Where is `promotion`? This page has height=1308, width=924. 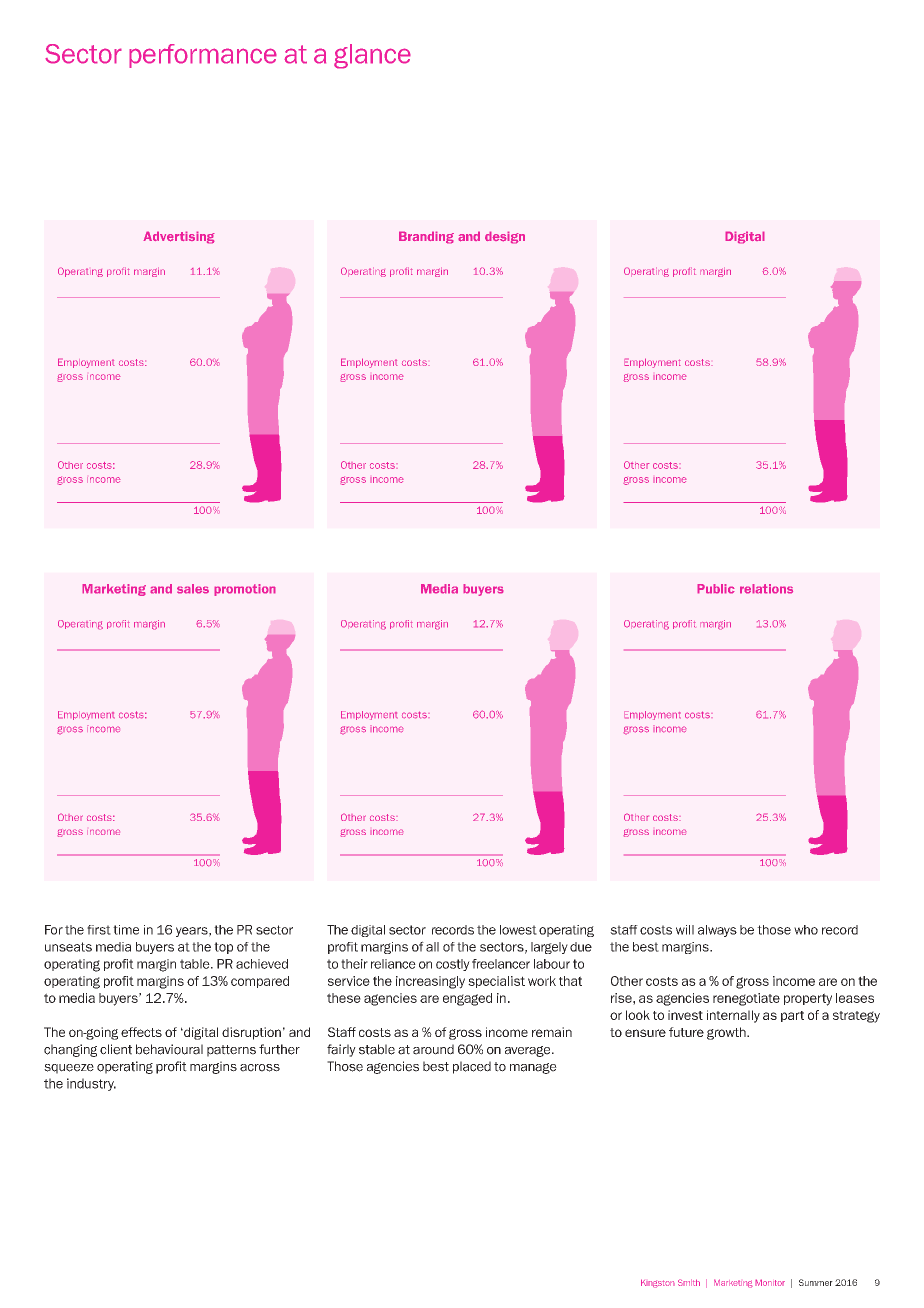
promotion is located at coordinates (245, 590).
